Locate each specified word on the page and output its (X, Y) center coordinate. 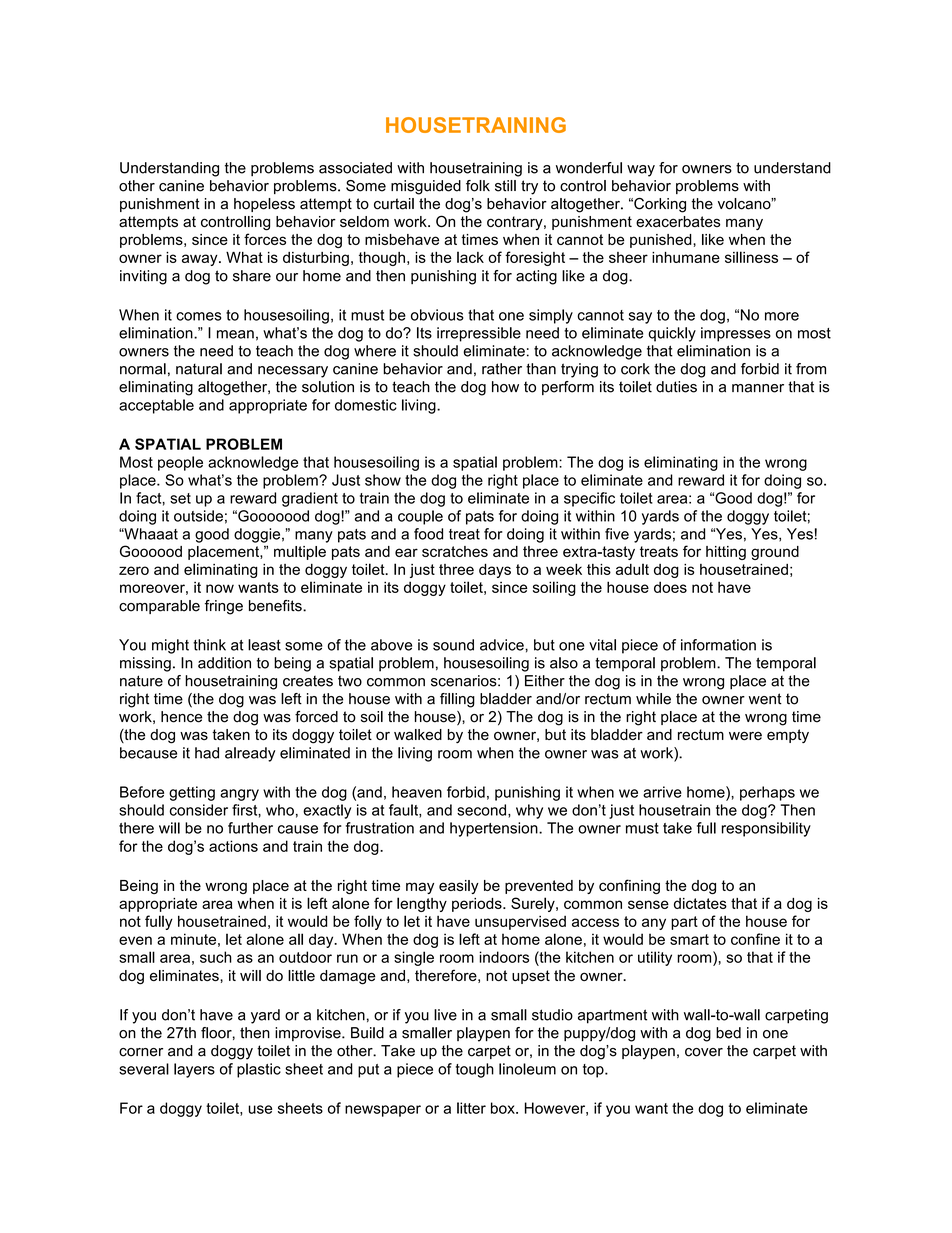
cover (704, 1052)
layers (194, 1070)
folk (478, 186)
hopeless (264, 205)
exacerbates (678, 221)
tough (475, 1070)
